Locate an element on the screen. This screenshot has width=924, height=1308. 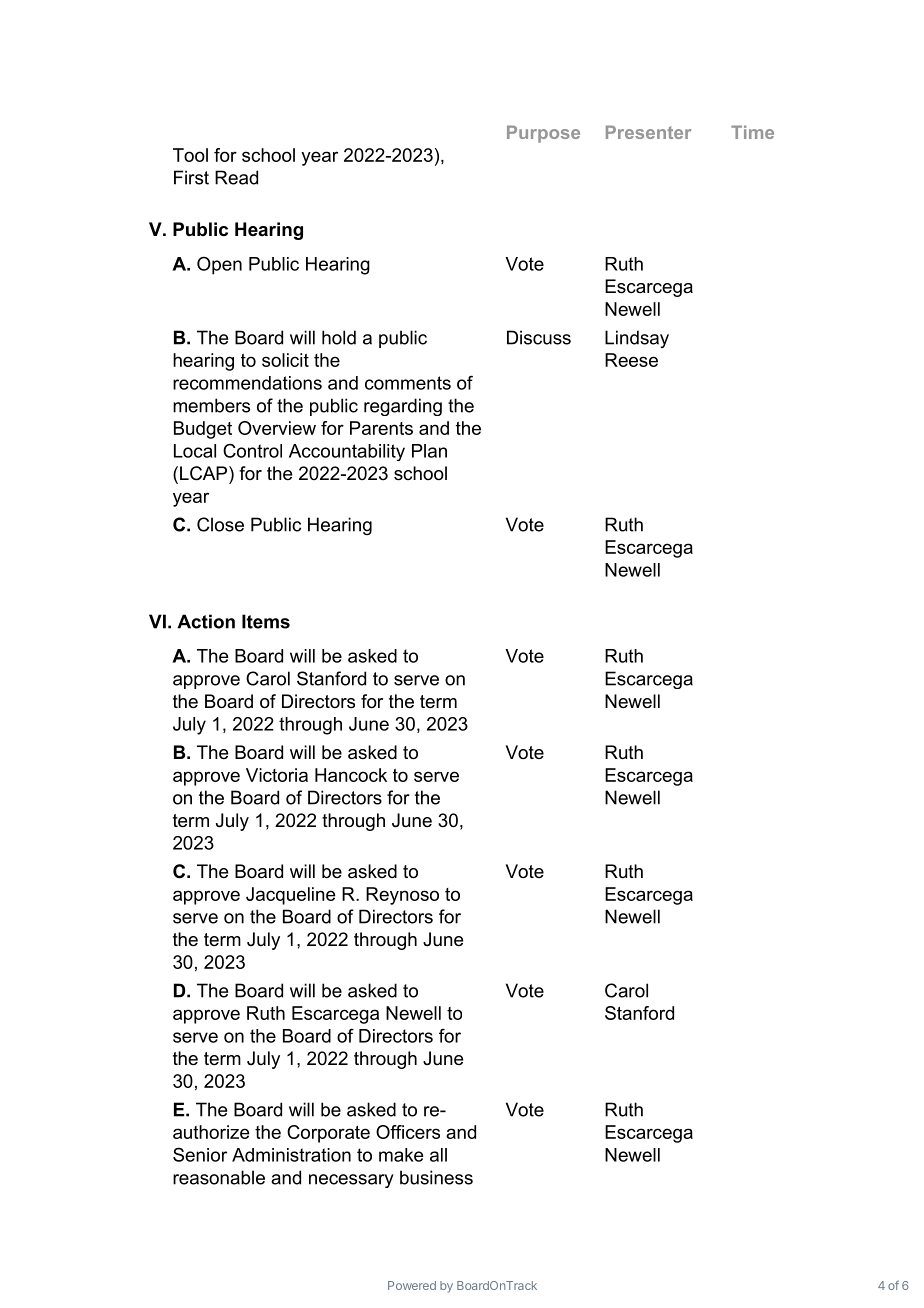
Reese is located at coordinates (631, 360).
